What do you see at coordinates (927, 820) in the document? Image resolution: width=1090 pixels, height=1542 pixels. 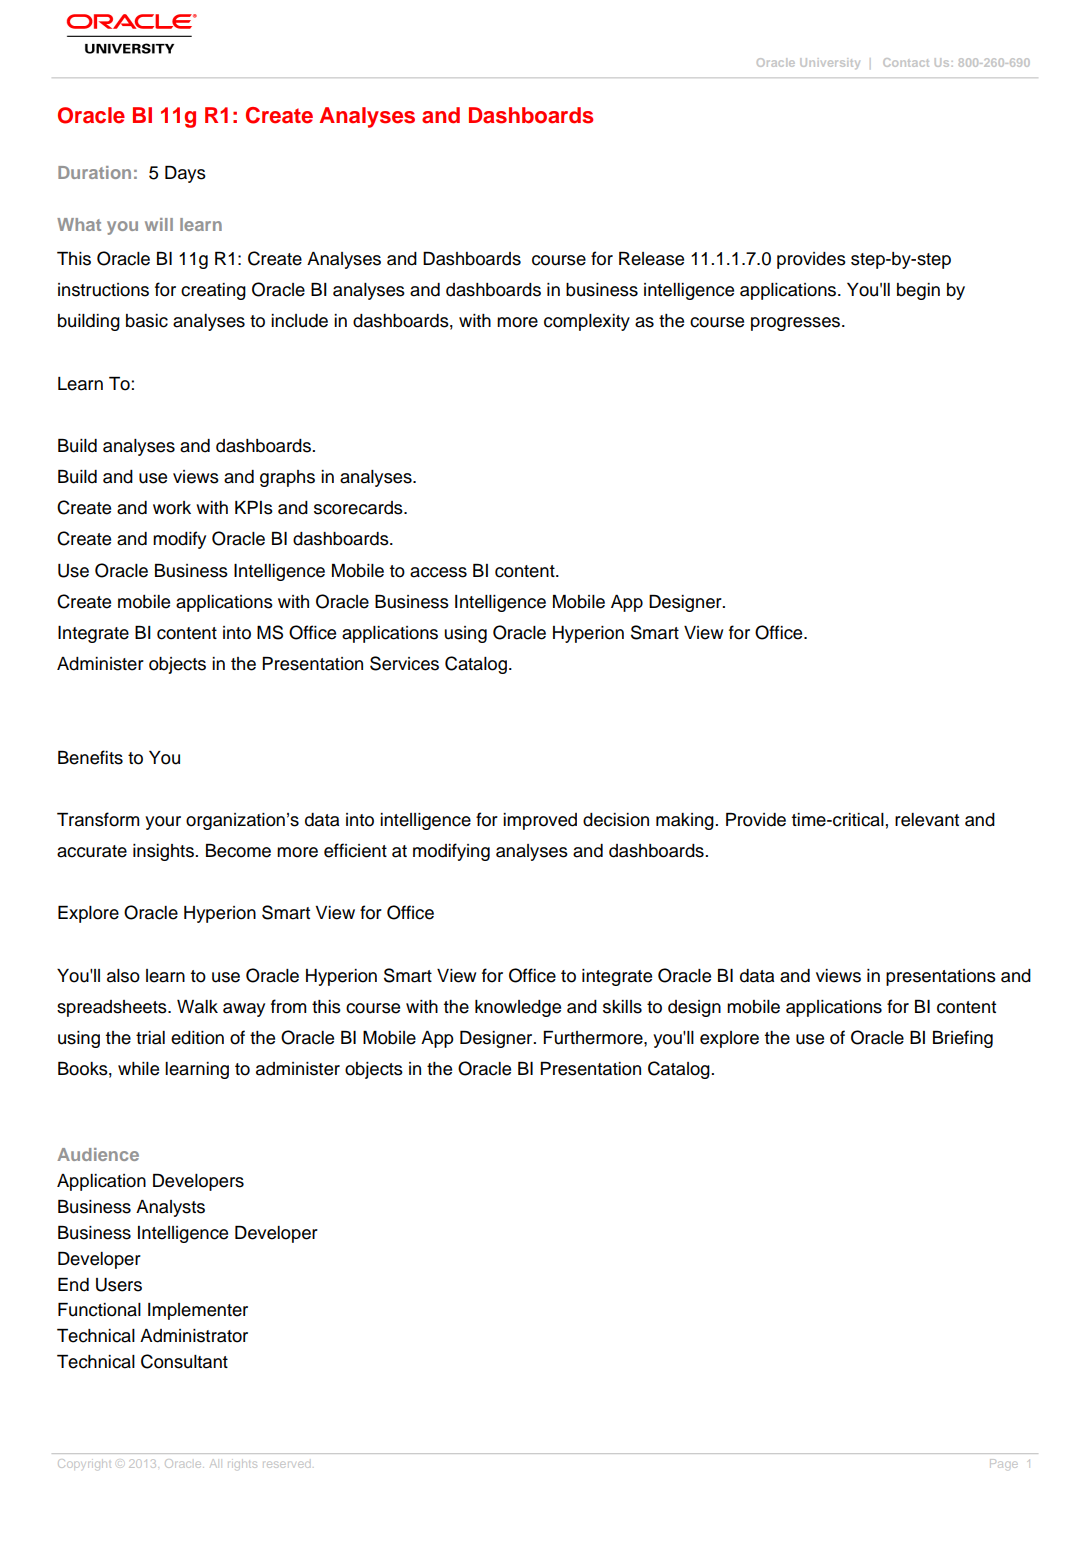 I see `relevant` at bounding box center [927, 820].
